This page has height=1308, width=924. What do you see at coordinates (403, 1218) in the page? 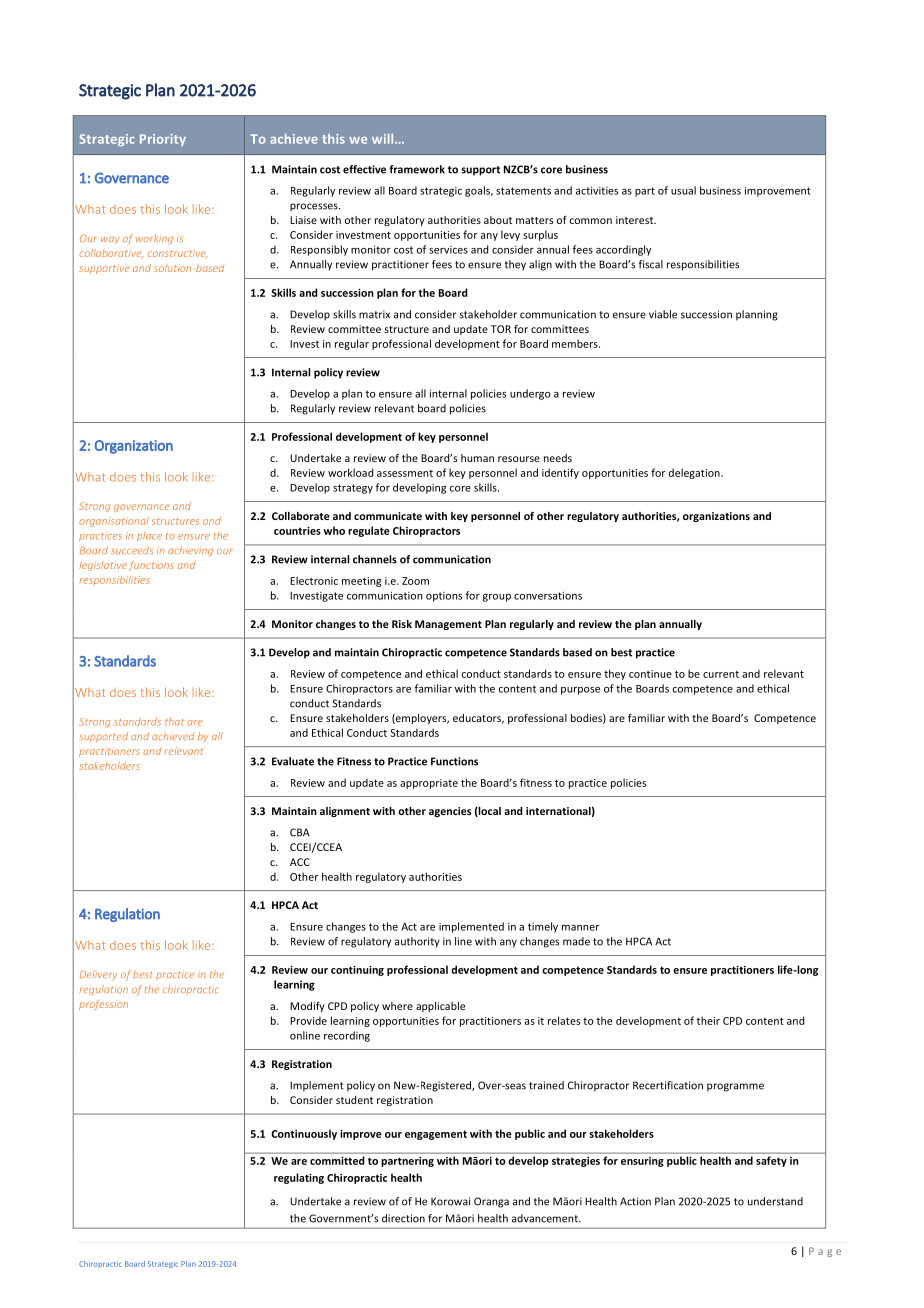
I see `direction` at bounding box center [403, 1218].
